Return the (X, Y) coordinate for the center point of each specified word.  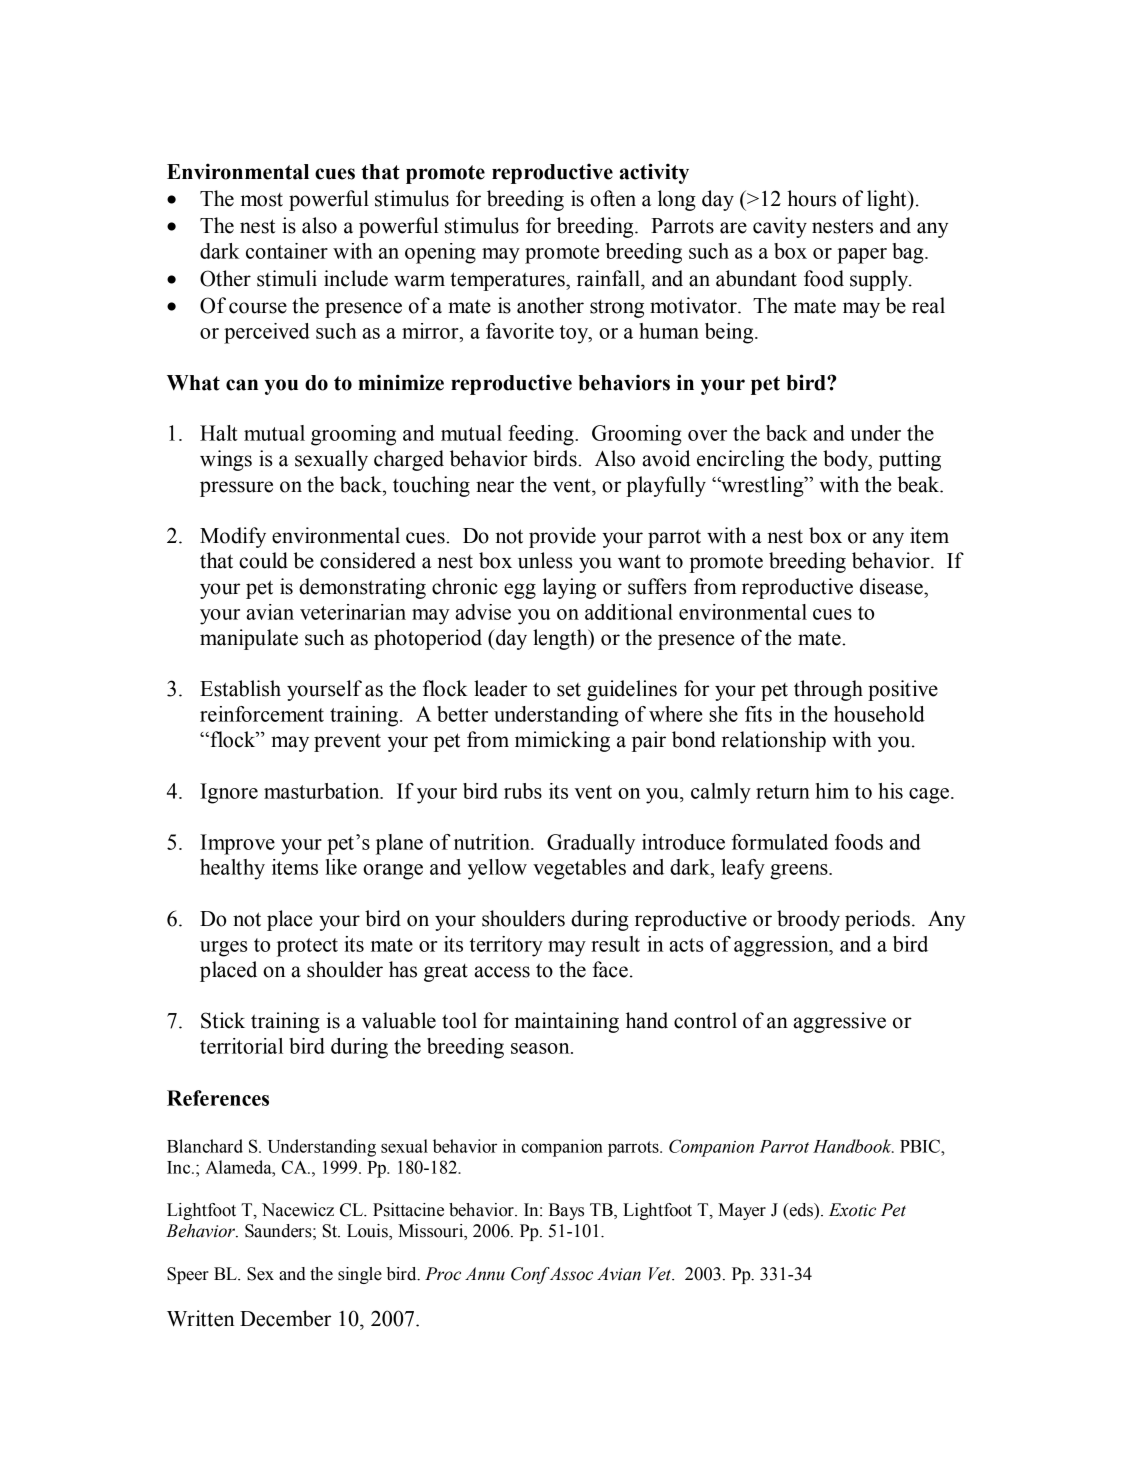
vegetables (579, 869)
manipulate (249, 639)
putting (910, 460)
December (285, 1318)
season (541, 1048)
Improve (237, 844)
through (828, 690)
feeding (542, 435)
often (613, 198)
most (262, 200)
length (561, 639)
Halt (219, 433)
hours (811, 198)
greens (800, 872)
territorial (241, 1046)
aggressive (839, 1022)
